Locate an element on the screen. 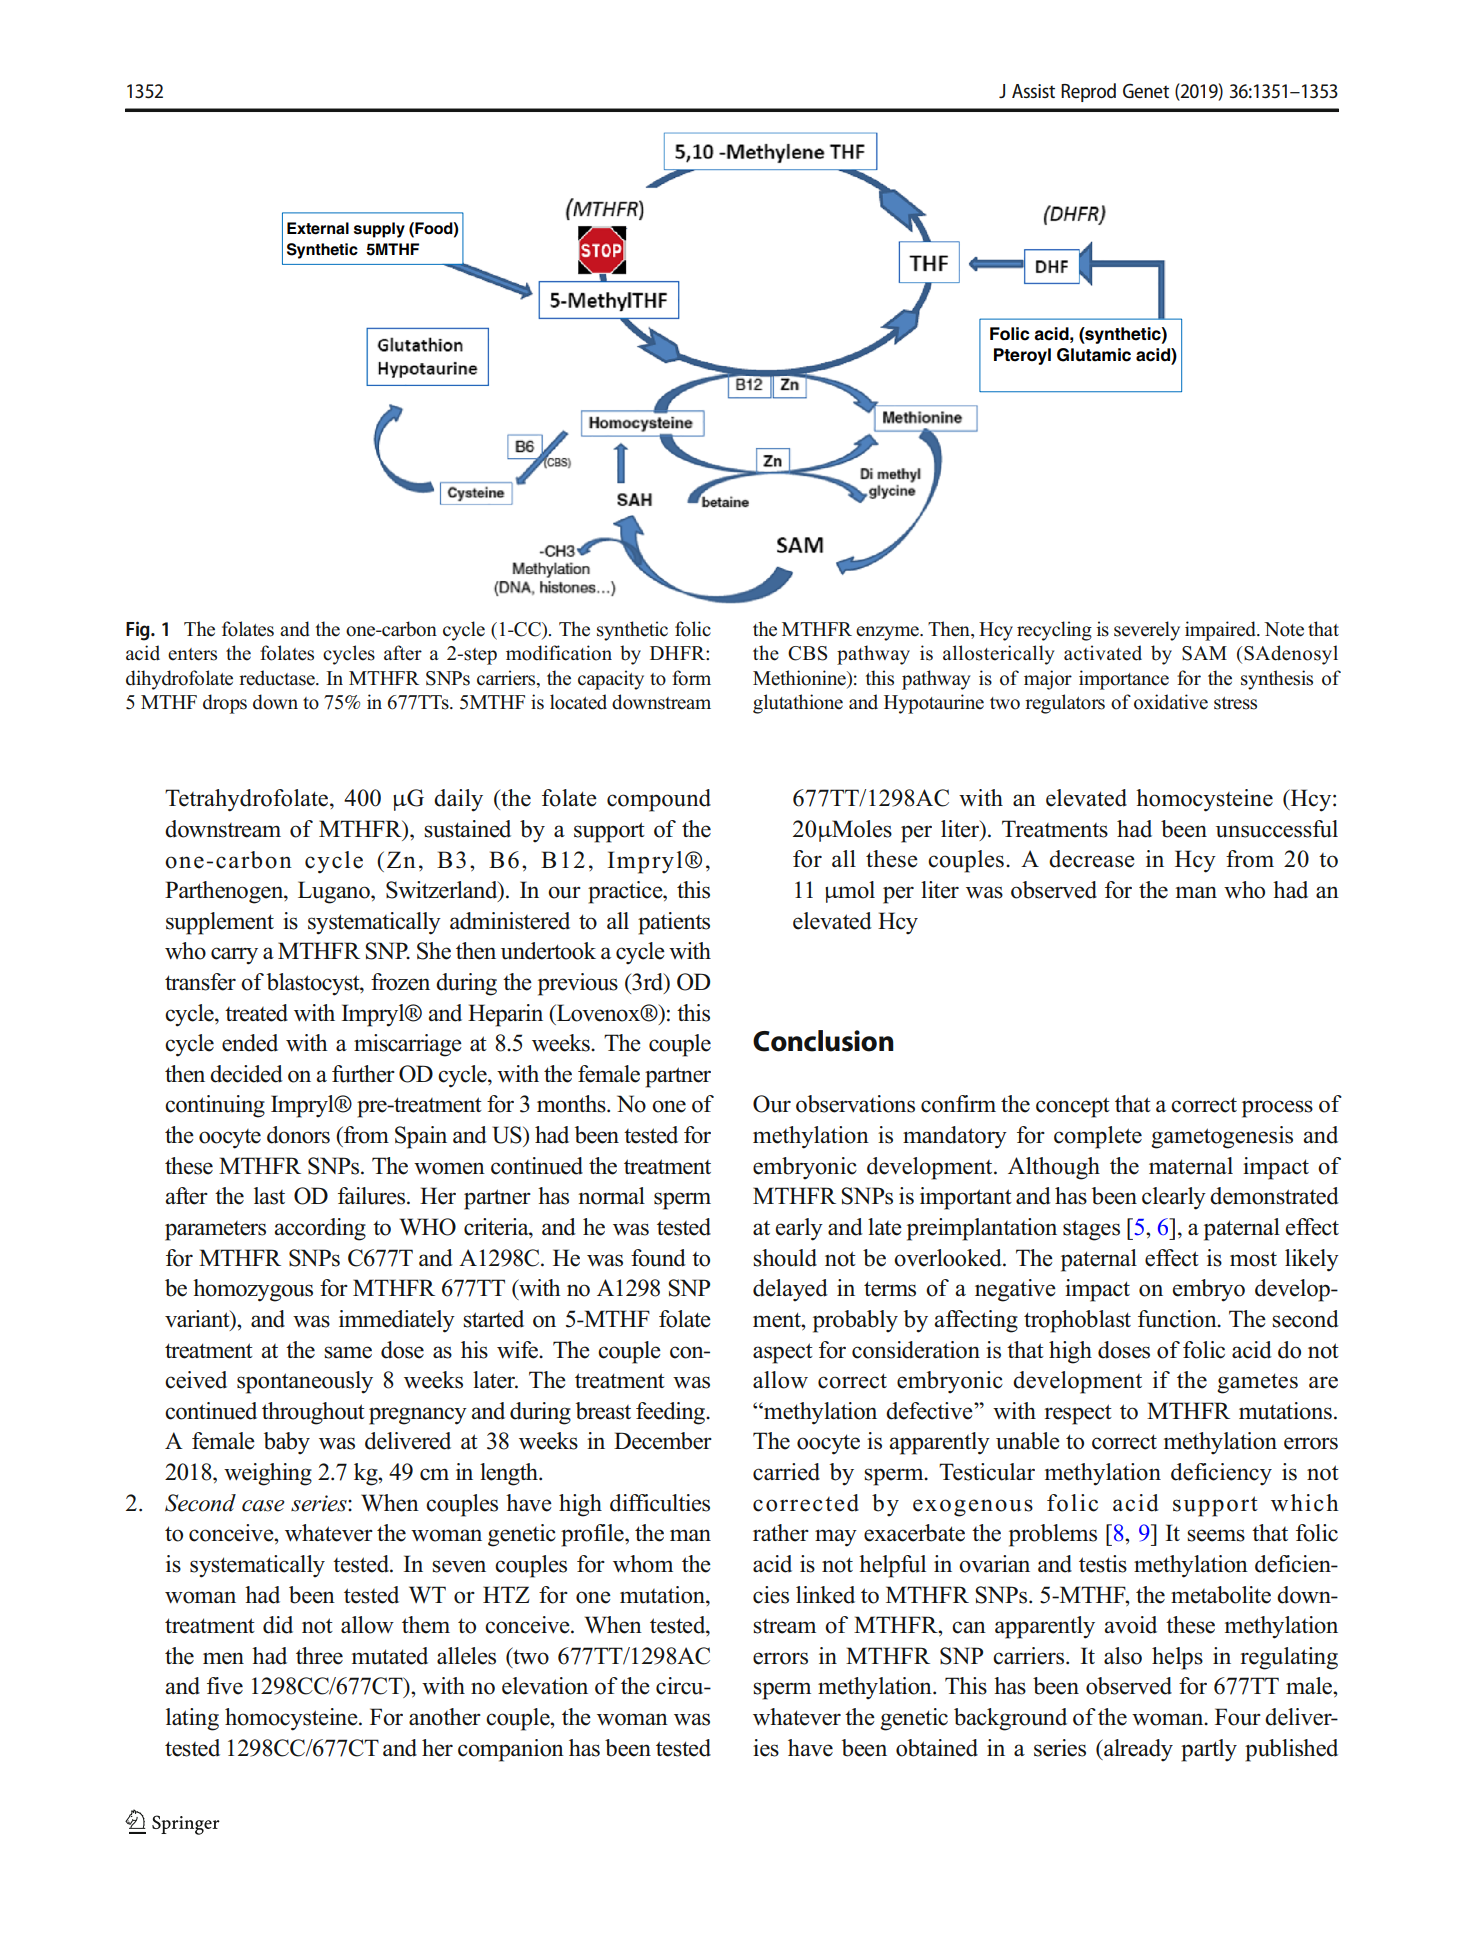 The width and height of the screenshot is (1464, 1945). Assist is located at coordinates (1033, 91).
